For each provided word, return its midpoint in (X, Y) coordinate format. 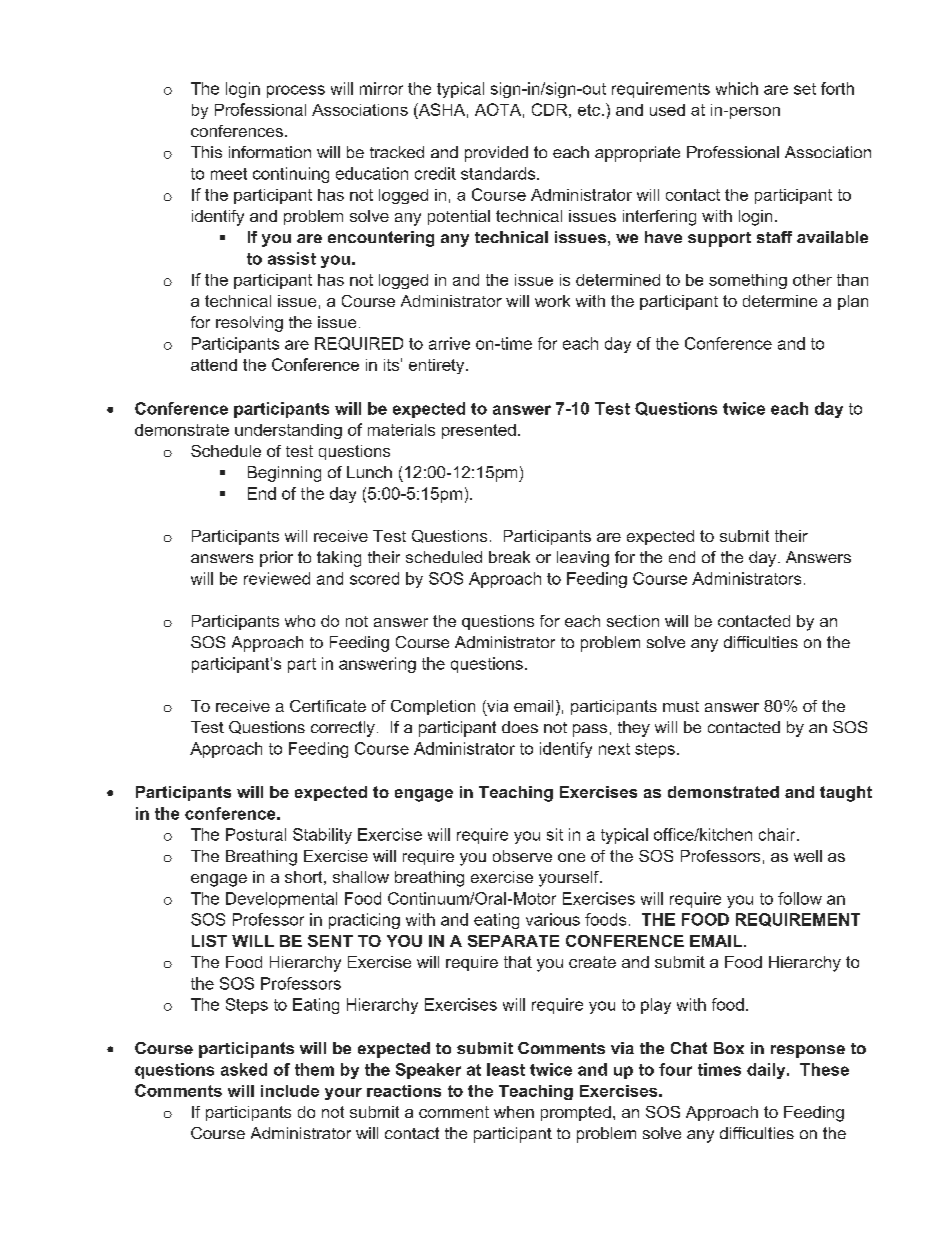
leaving (583, 559)
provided (496, 154)
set (805, 89)
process (296, 91)
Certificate (328, 706)
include (290, 1091)
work (552, 301)
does (520, 727)
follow (800, 898)
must (681, 706)
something (748, 281)
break (509, 557)
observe (522, 856)
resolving (249, 324)
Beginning (284, 474)
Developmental (281, 900)
